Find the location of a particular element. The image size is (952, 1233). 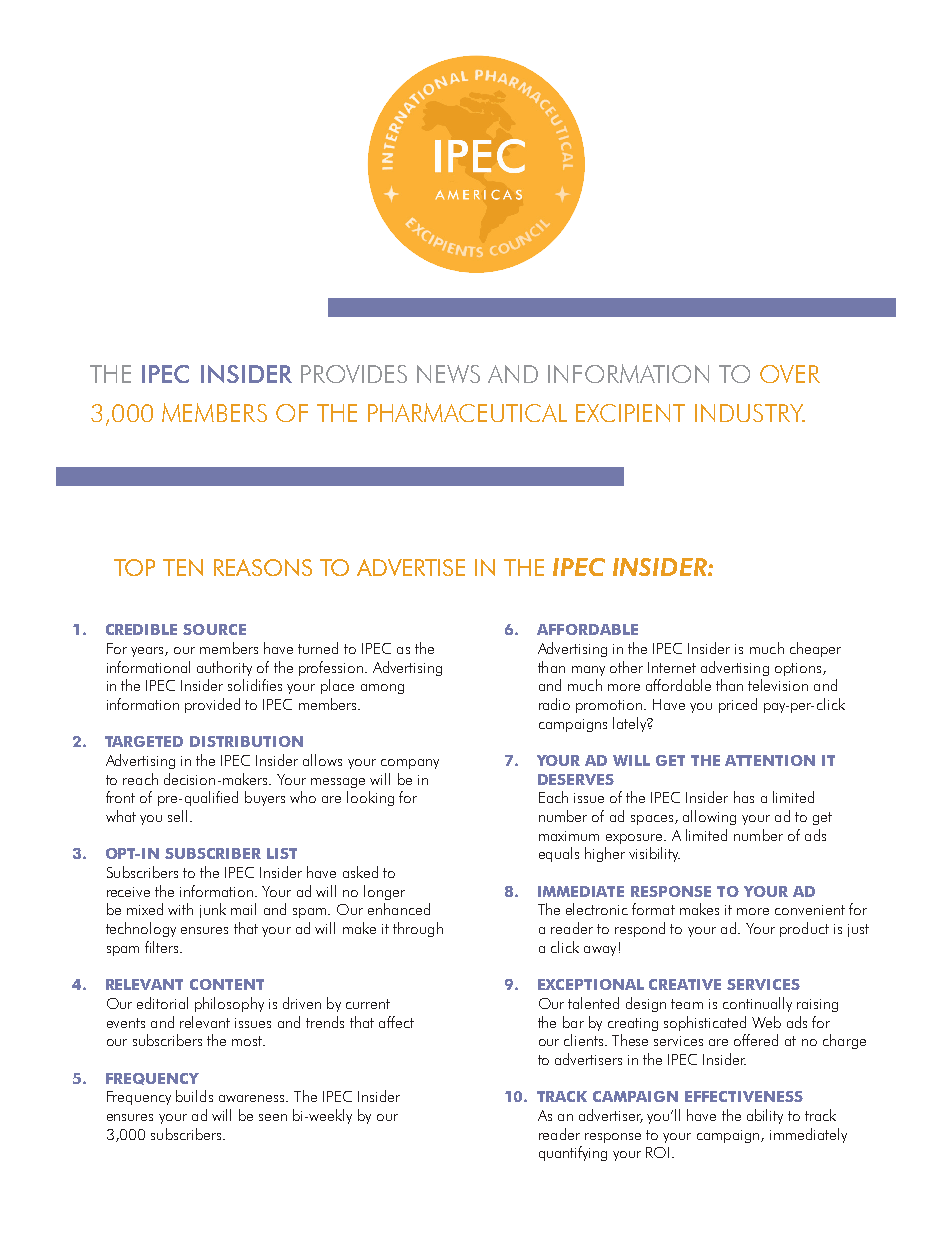

DISTRIBUTION is located at coordinates (246, 741).
